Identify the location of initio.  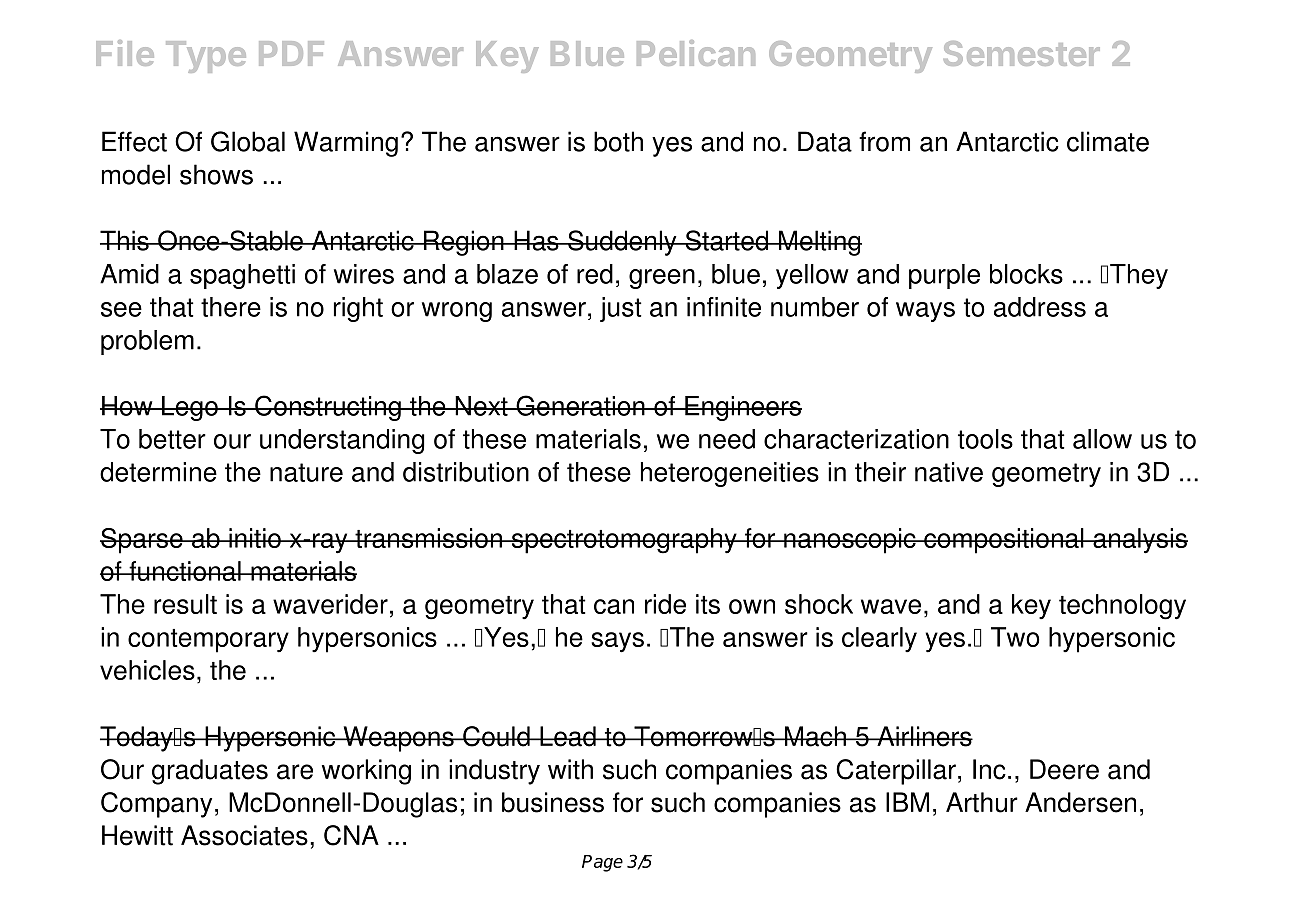
(255, 538).
